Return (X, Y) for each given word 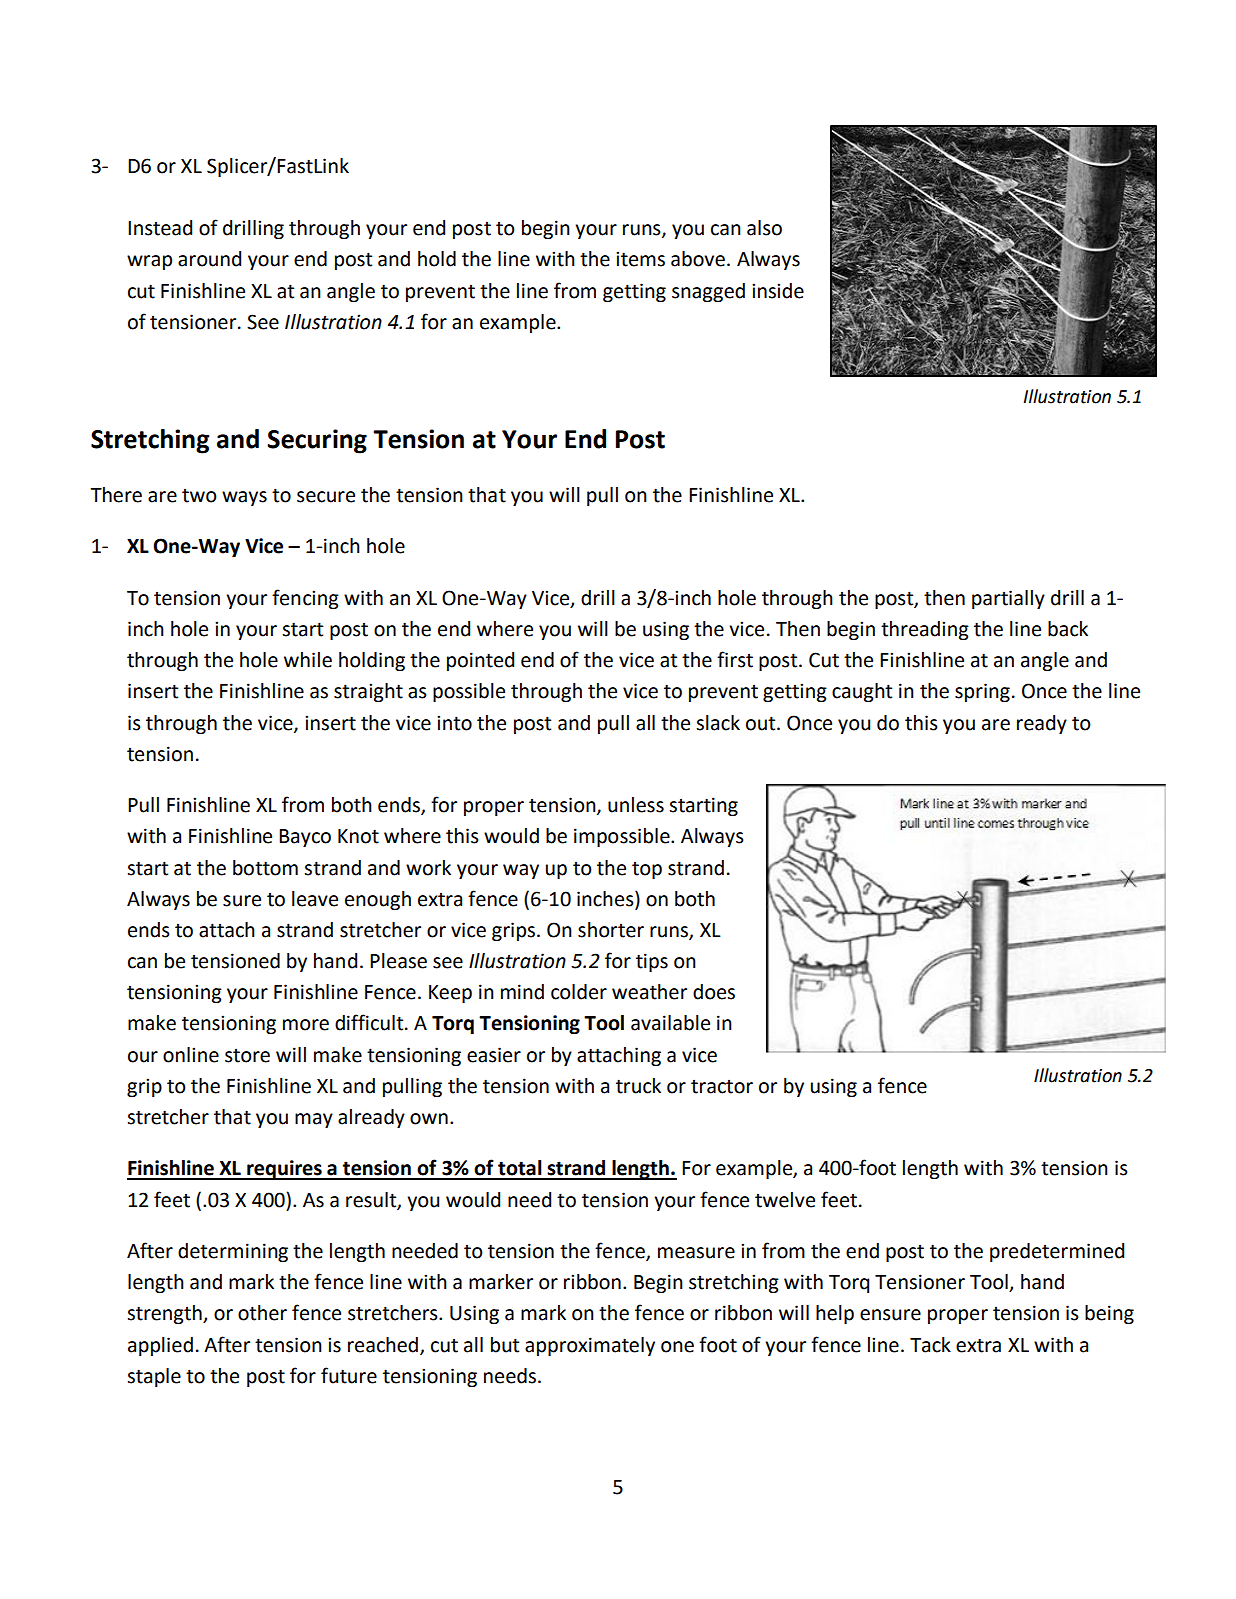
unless (636, 805)
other (262, 1313)
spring (982, 692)
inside (778, 291)
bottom (265, 868)
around (209, 259)
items (640, 259)
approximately (590, 1346)
